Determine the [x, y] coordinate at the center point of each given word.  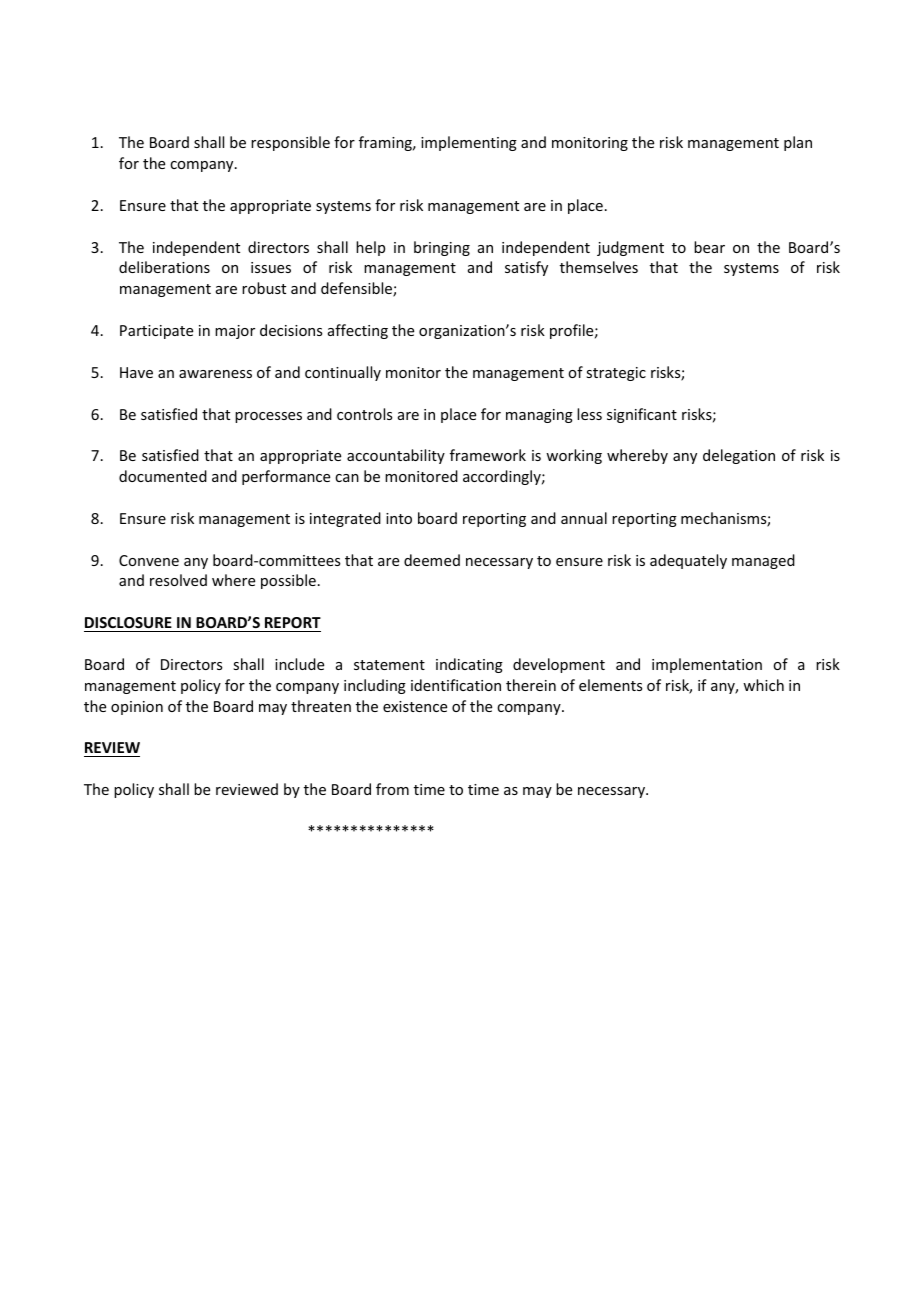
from [392, 789]
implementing [469, 143]
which [763, 685]
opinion [137, 708]
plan [798, 143]
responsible [290, 143]
